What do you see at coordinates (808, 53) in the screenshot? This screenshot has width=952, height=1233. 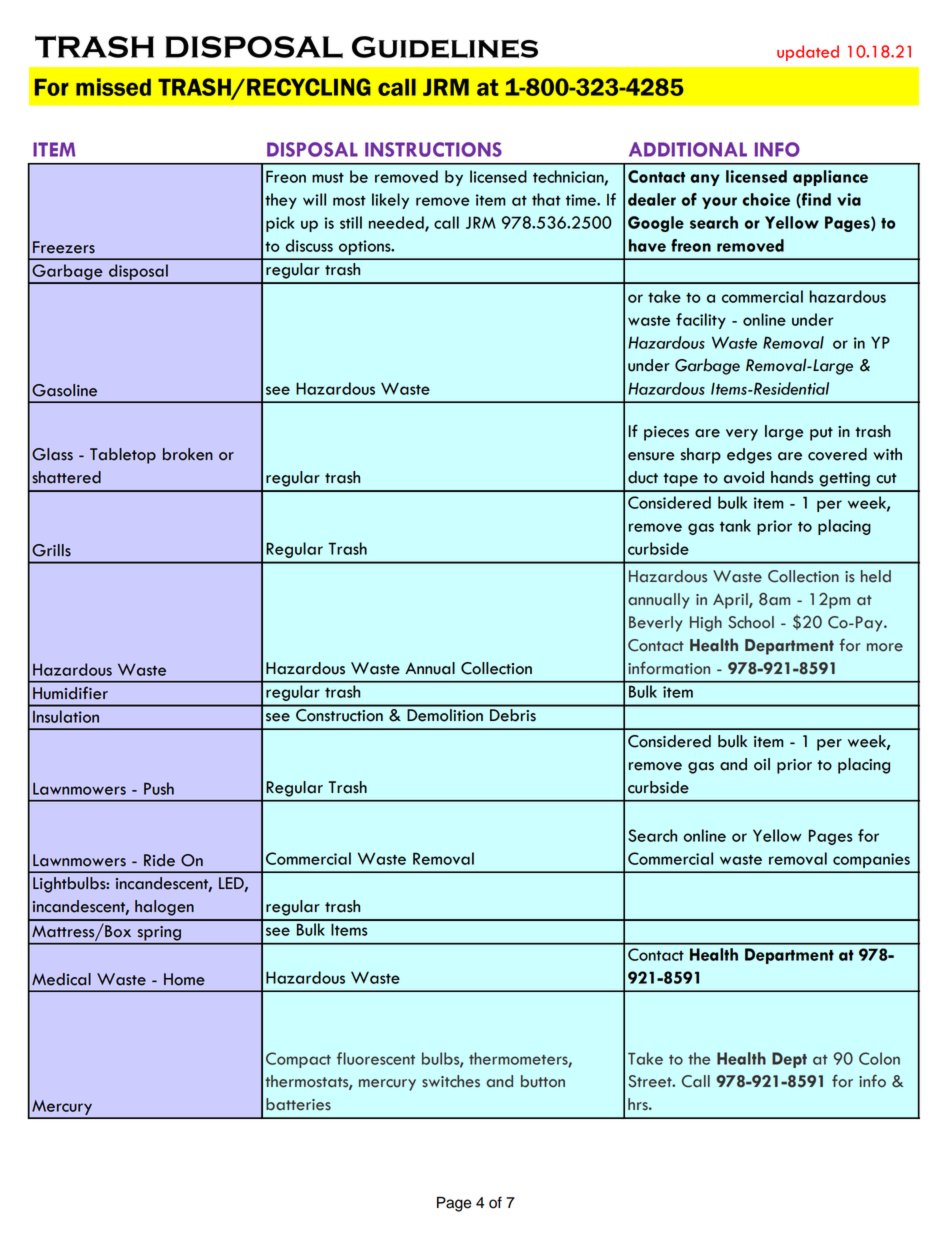 I see `updated` at bounding box center [808, 53].
